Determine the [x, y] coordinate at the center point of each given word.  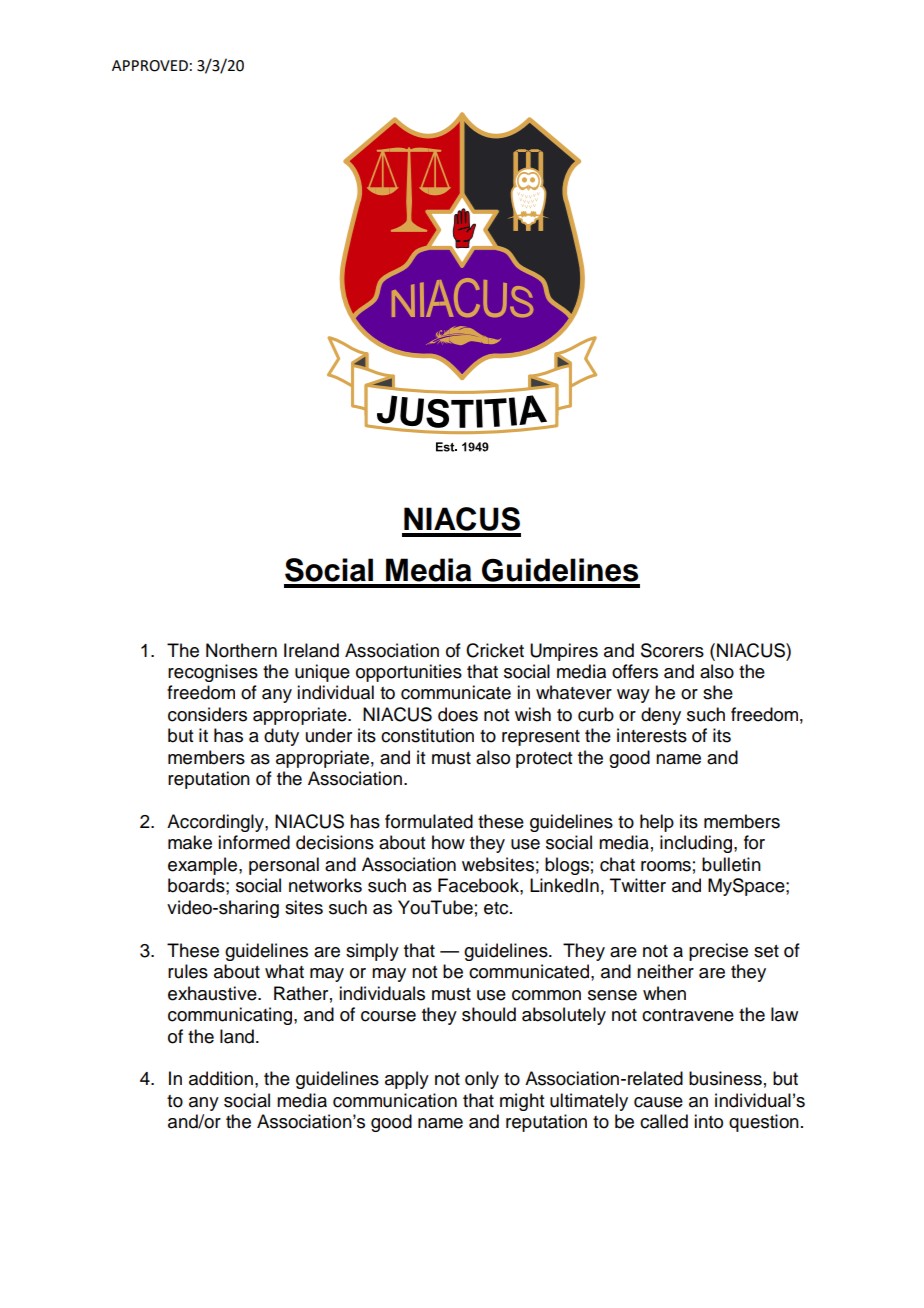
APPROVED [150, 66]
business [725, 1078]
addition [221, 1078]
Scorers [672, 650]
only [482, 1080]
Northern [241, 650]
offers [635, 671]
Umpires [564, 652]
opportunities [409, 673]
